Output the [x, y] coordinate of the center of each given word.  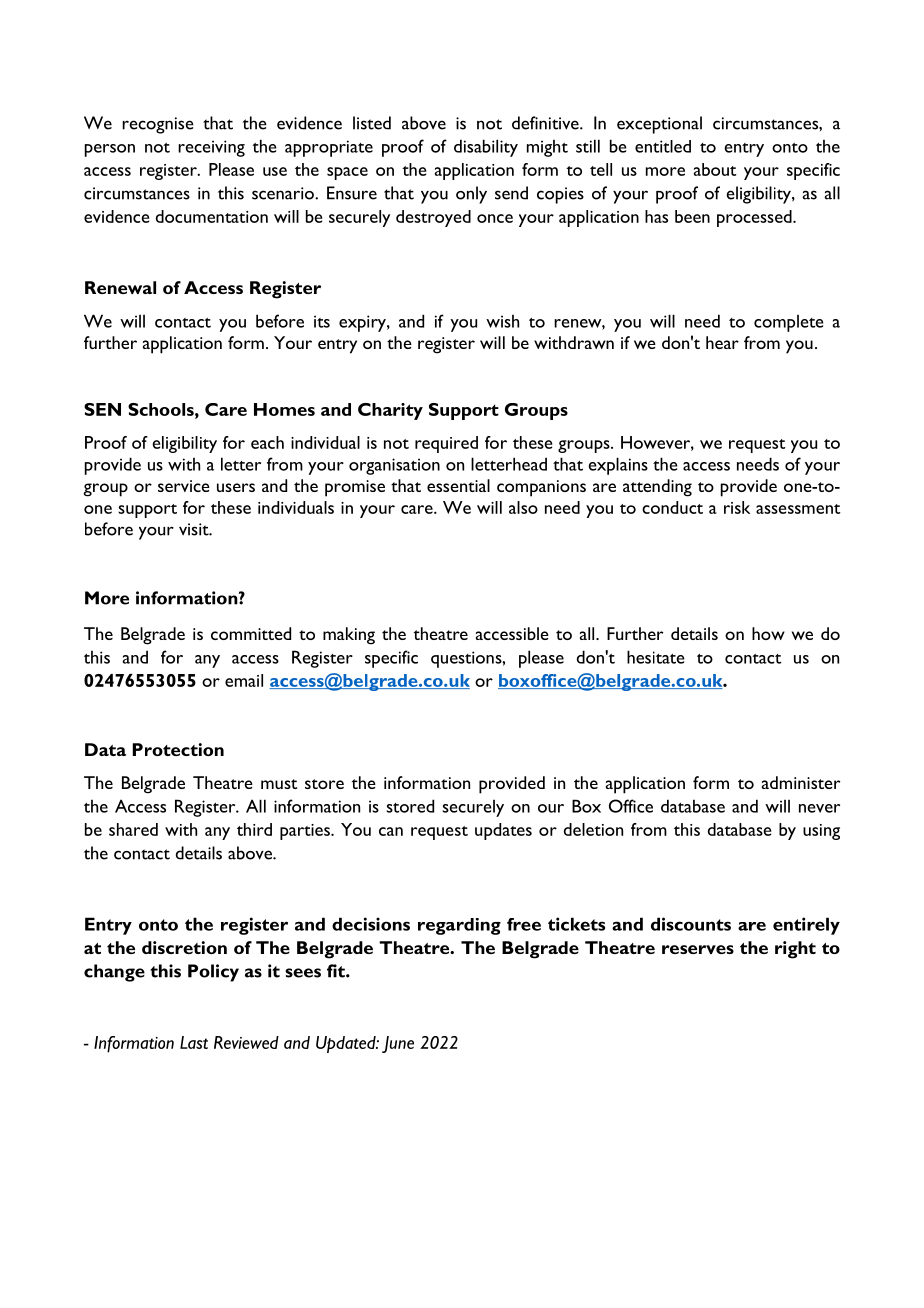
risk [737, 507]
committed [251, 633]
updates [503, 831]
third [254, 829]
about [715, 169]
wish [502, 321]
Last [194, 1042]
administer [801, 782]
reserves [698, 949]
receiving [211, 148]
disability [486, 148]
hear [722, 342]
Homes [284, 409]
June [398, 1044]
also [523, 507]
